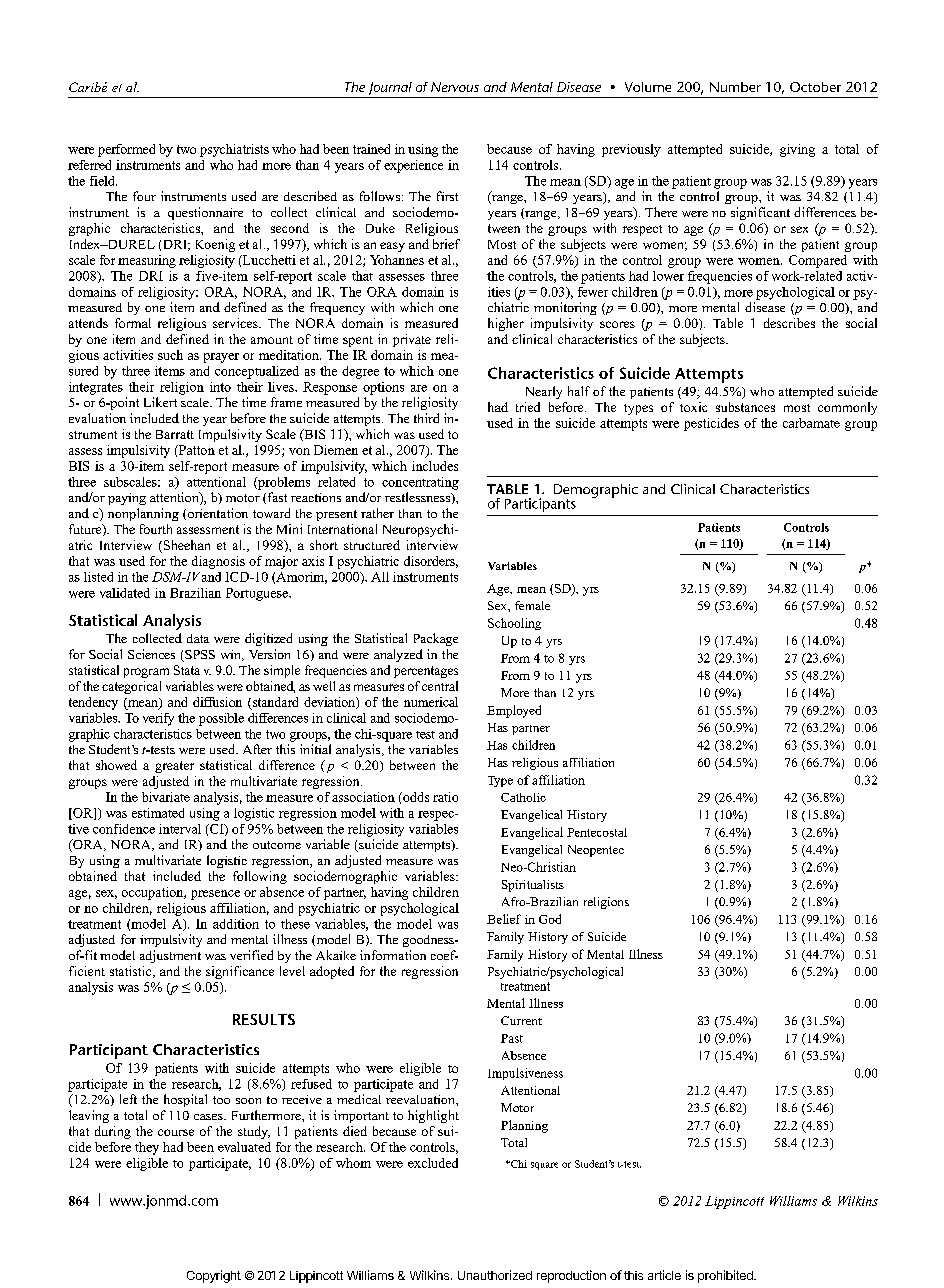  I want to click on female, so click(532, 605).
